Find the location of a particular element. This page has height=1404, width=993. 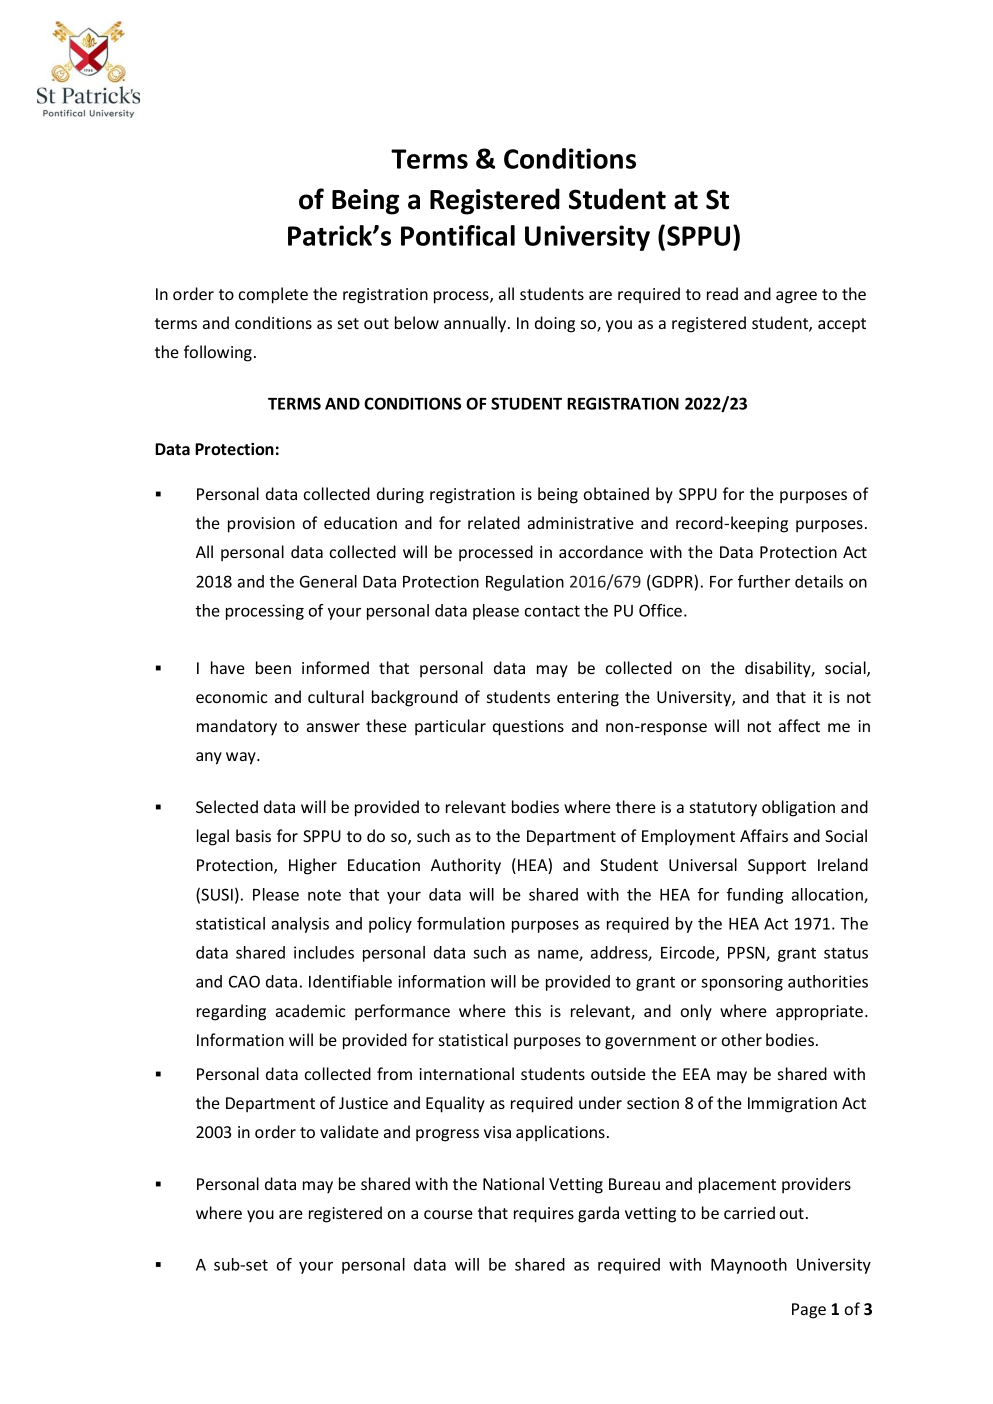

questions is located at coordinates (528, 728).
